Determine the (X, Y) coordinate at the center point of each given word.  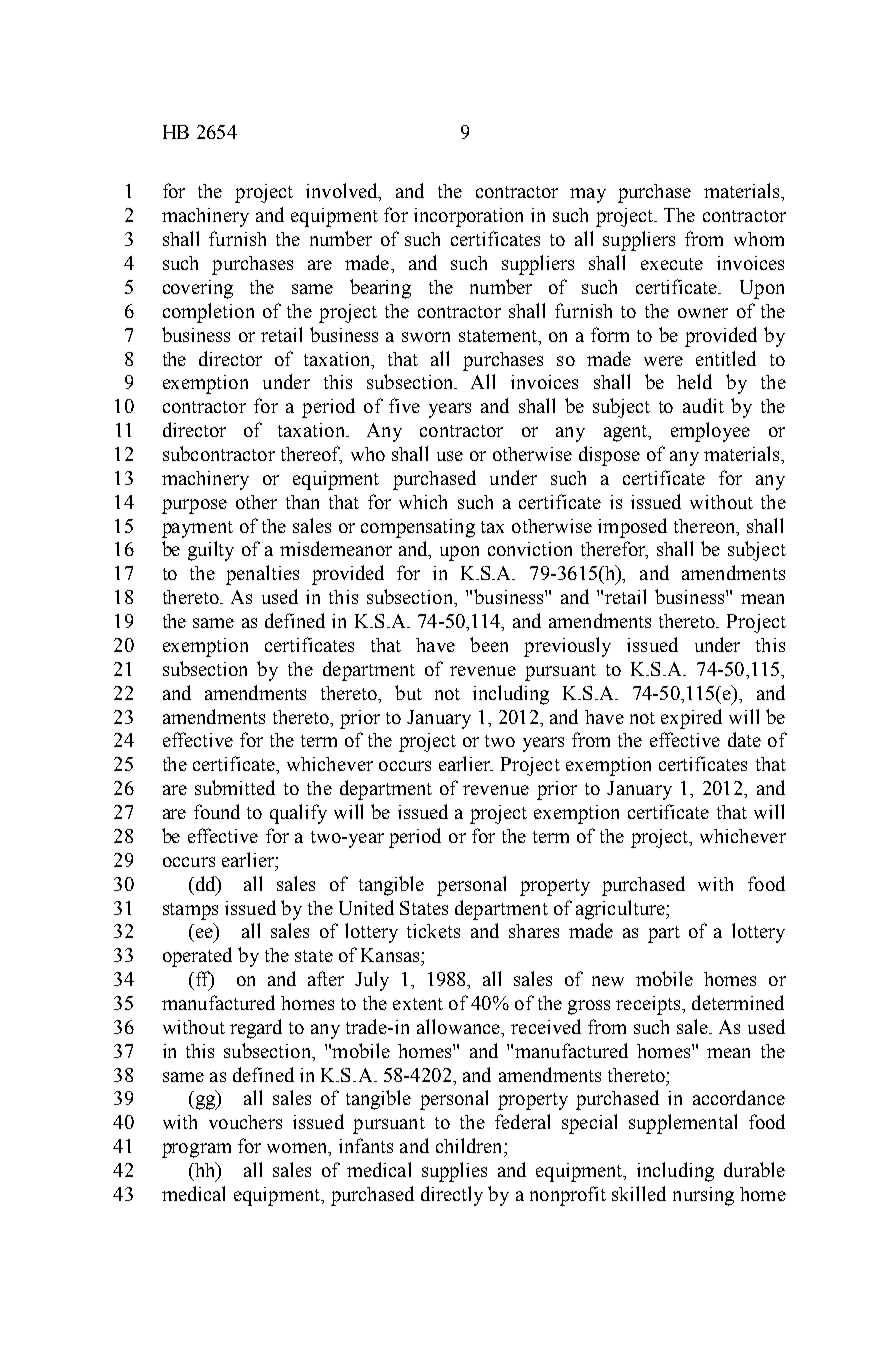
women (298, 1149)
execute (672, 264)
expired (691, 719)
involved (343, 192)
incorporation (468, 217)
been (489, 644)
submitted (235, 787)
